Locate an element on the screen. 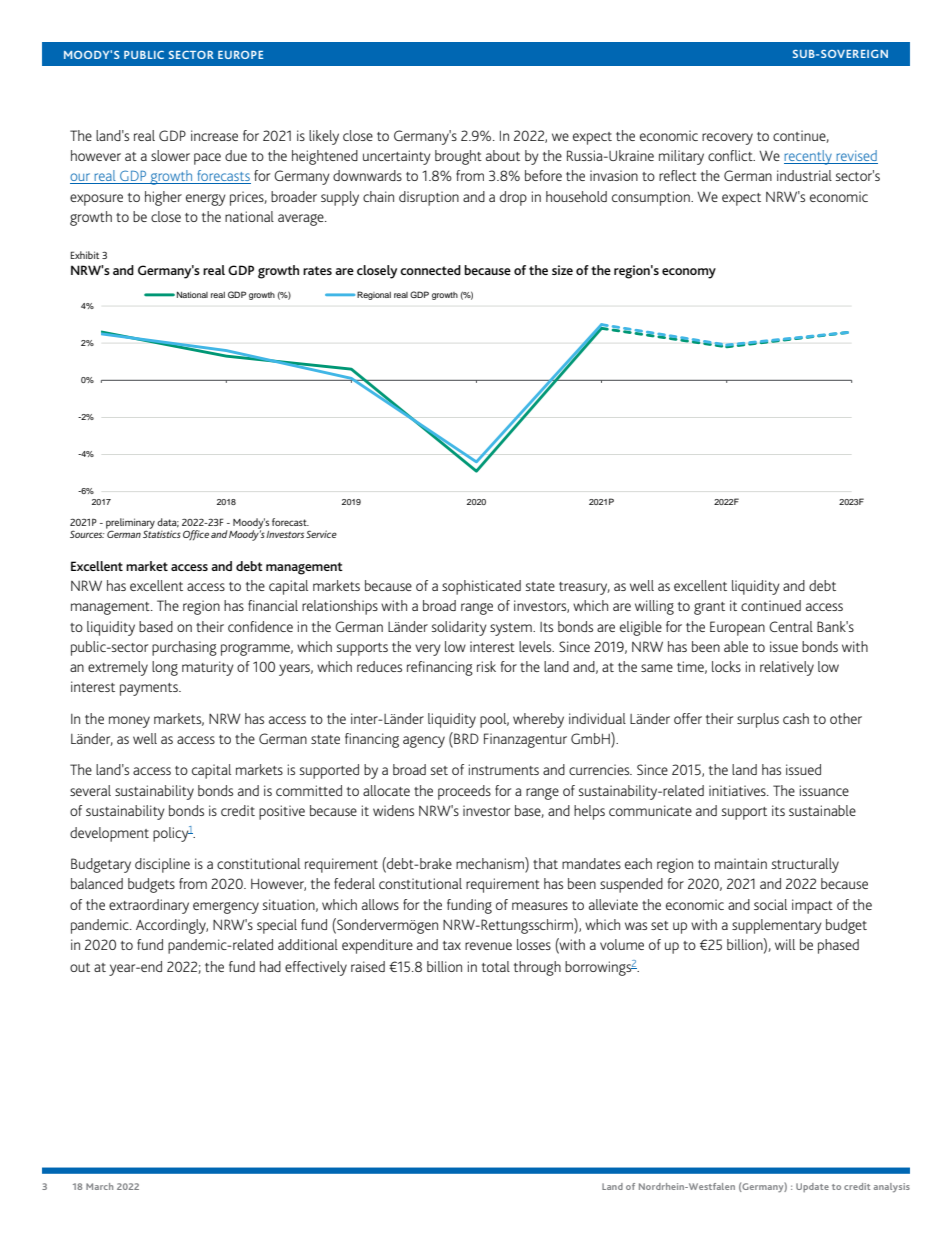  about is located at coordinates (503, 155).
